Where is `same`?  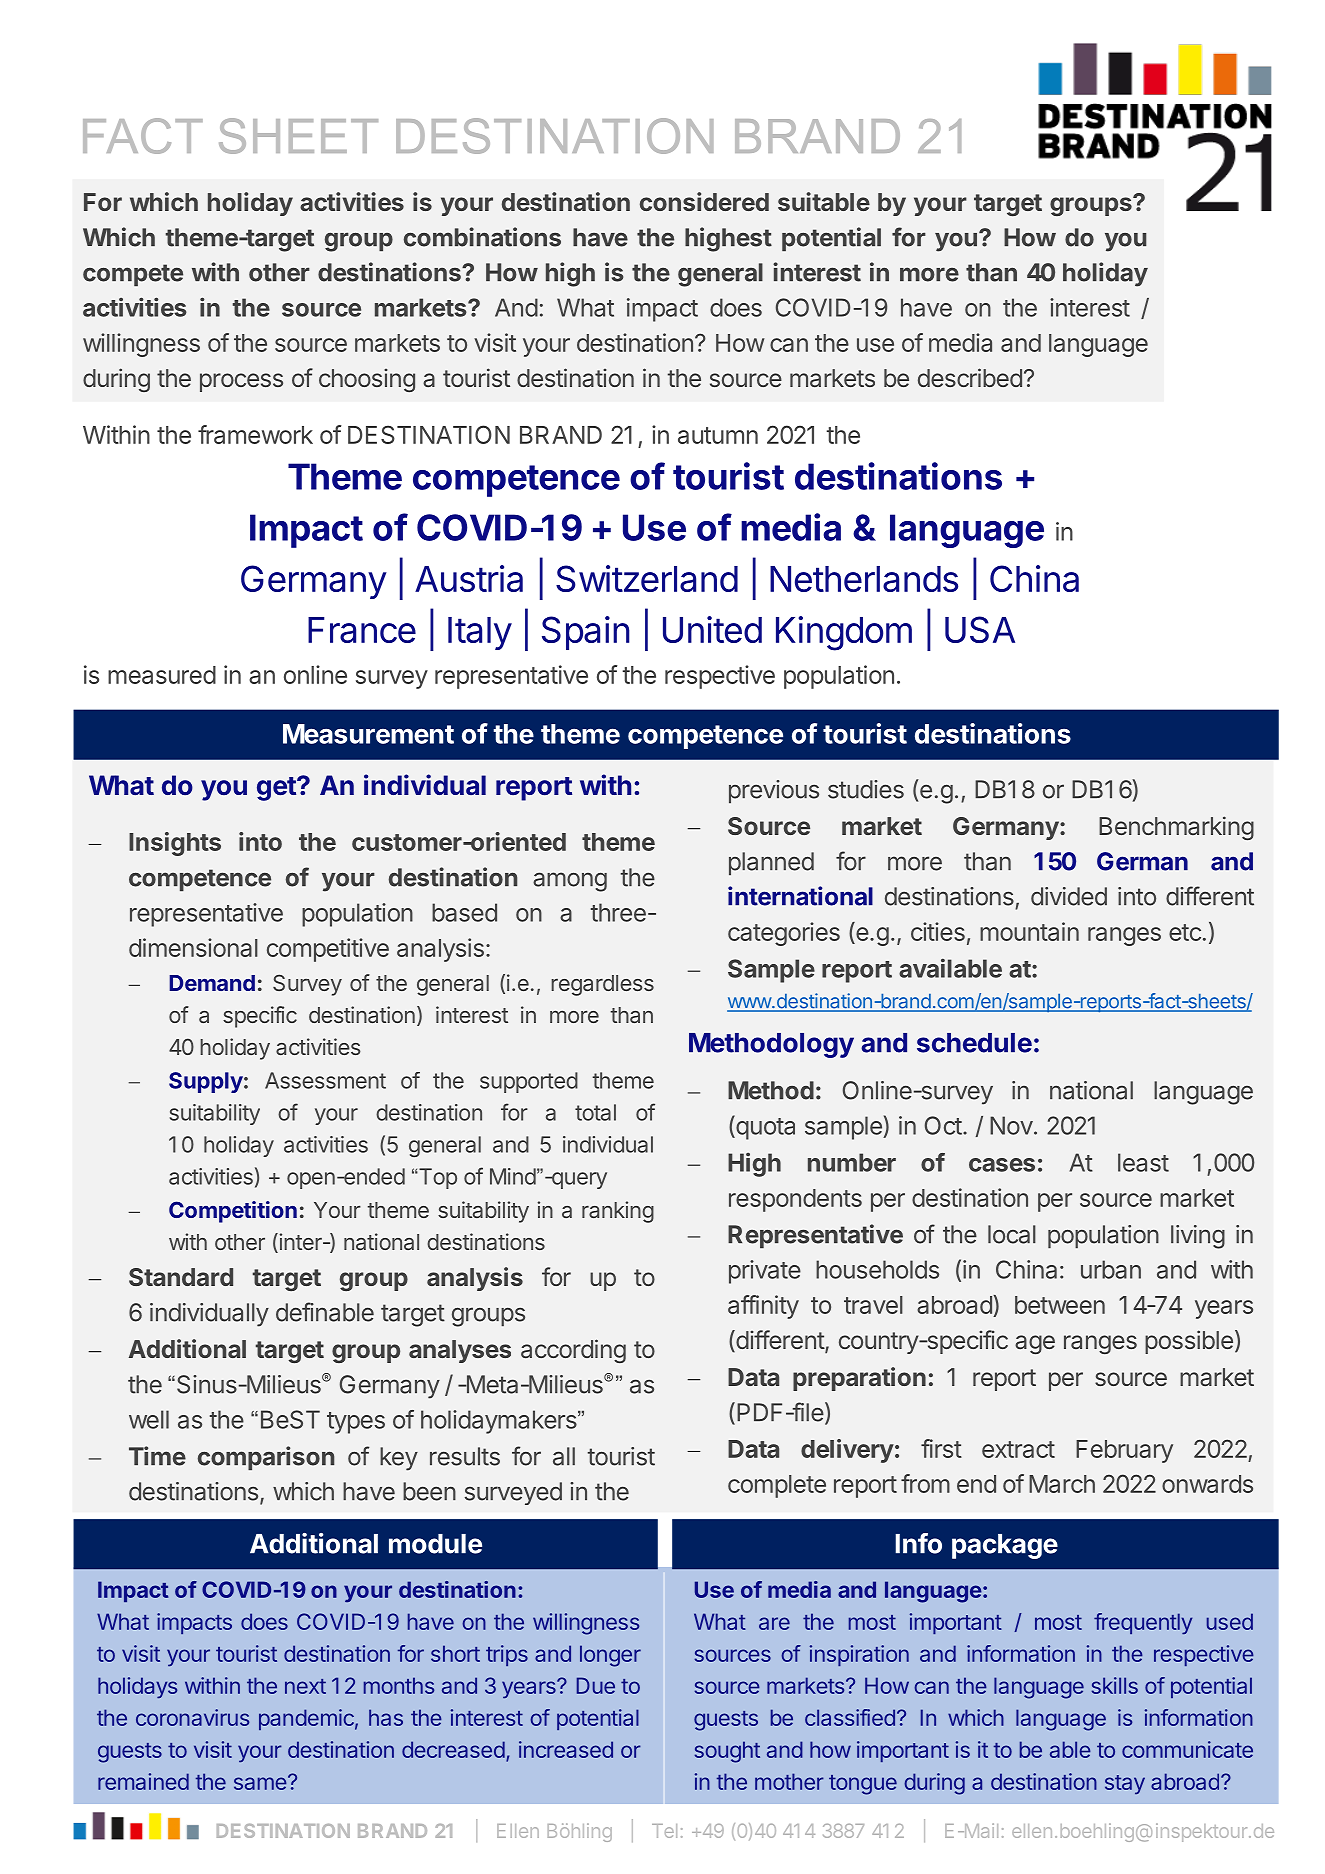 same is located at coordinates (260, 1783).
